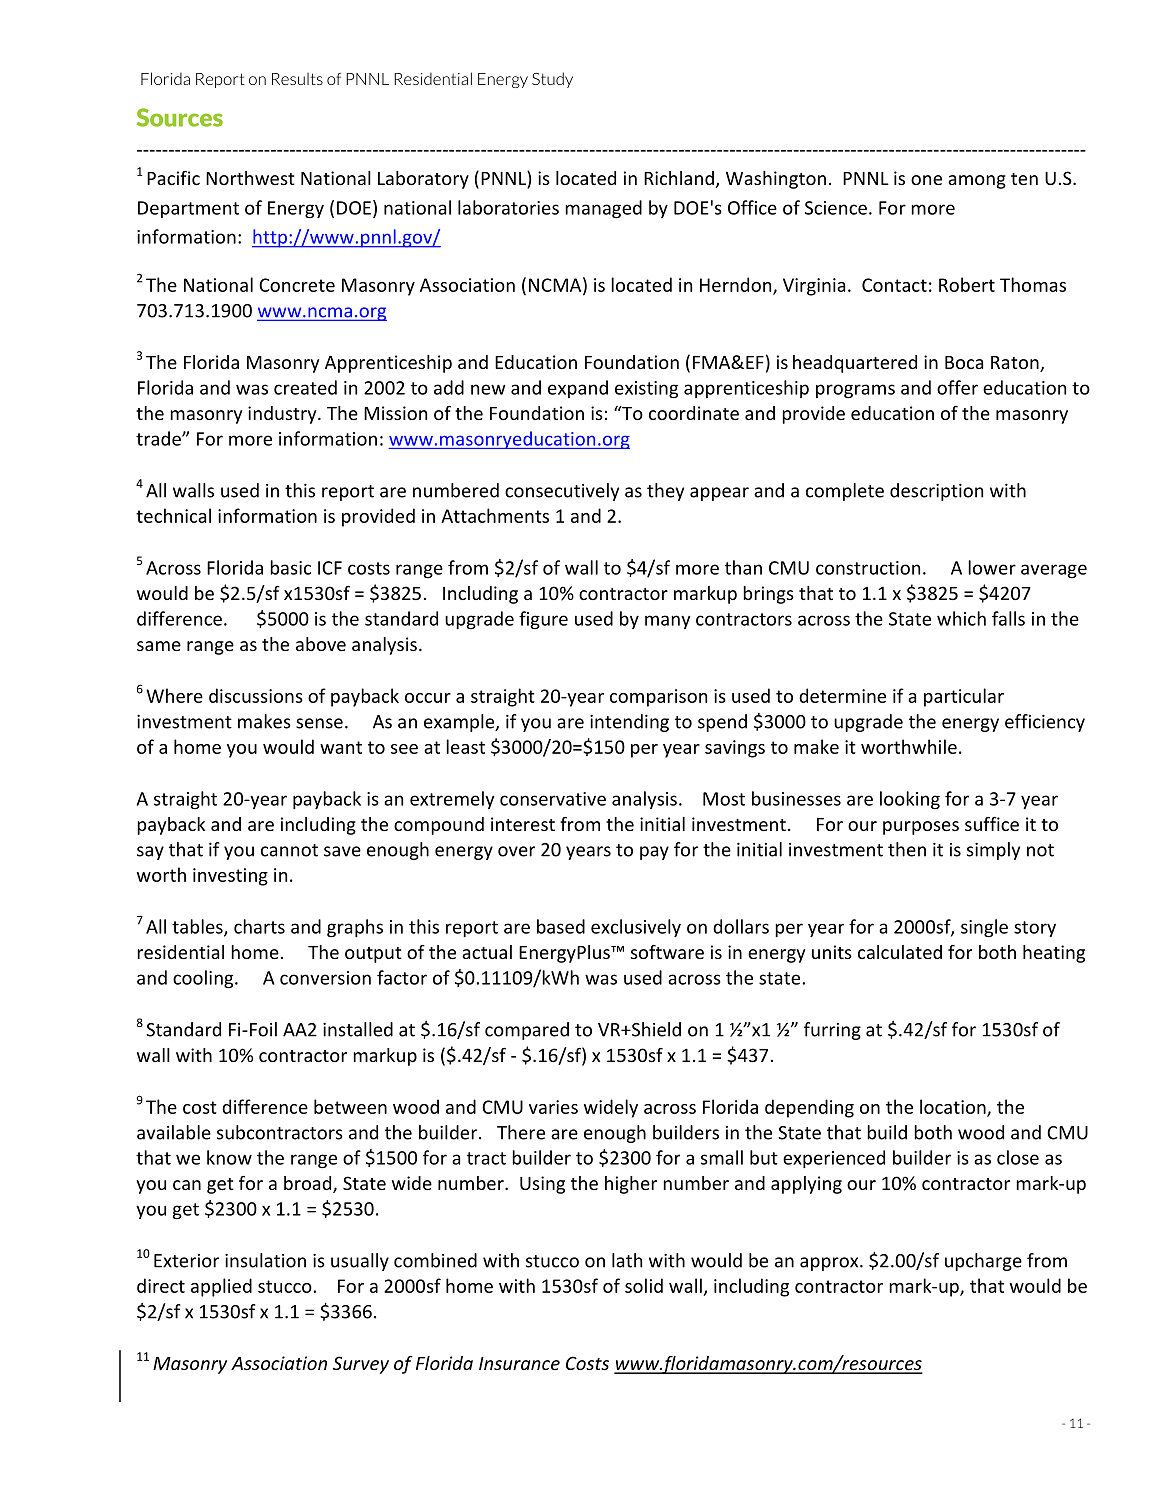 The image size is (1159, 1499). Describe the element at coordinates (283, 415) in the screenshot. I see `industry` at that location.
